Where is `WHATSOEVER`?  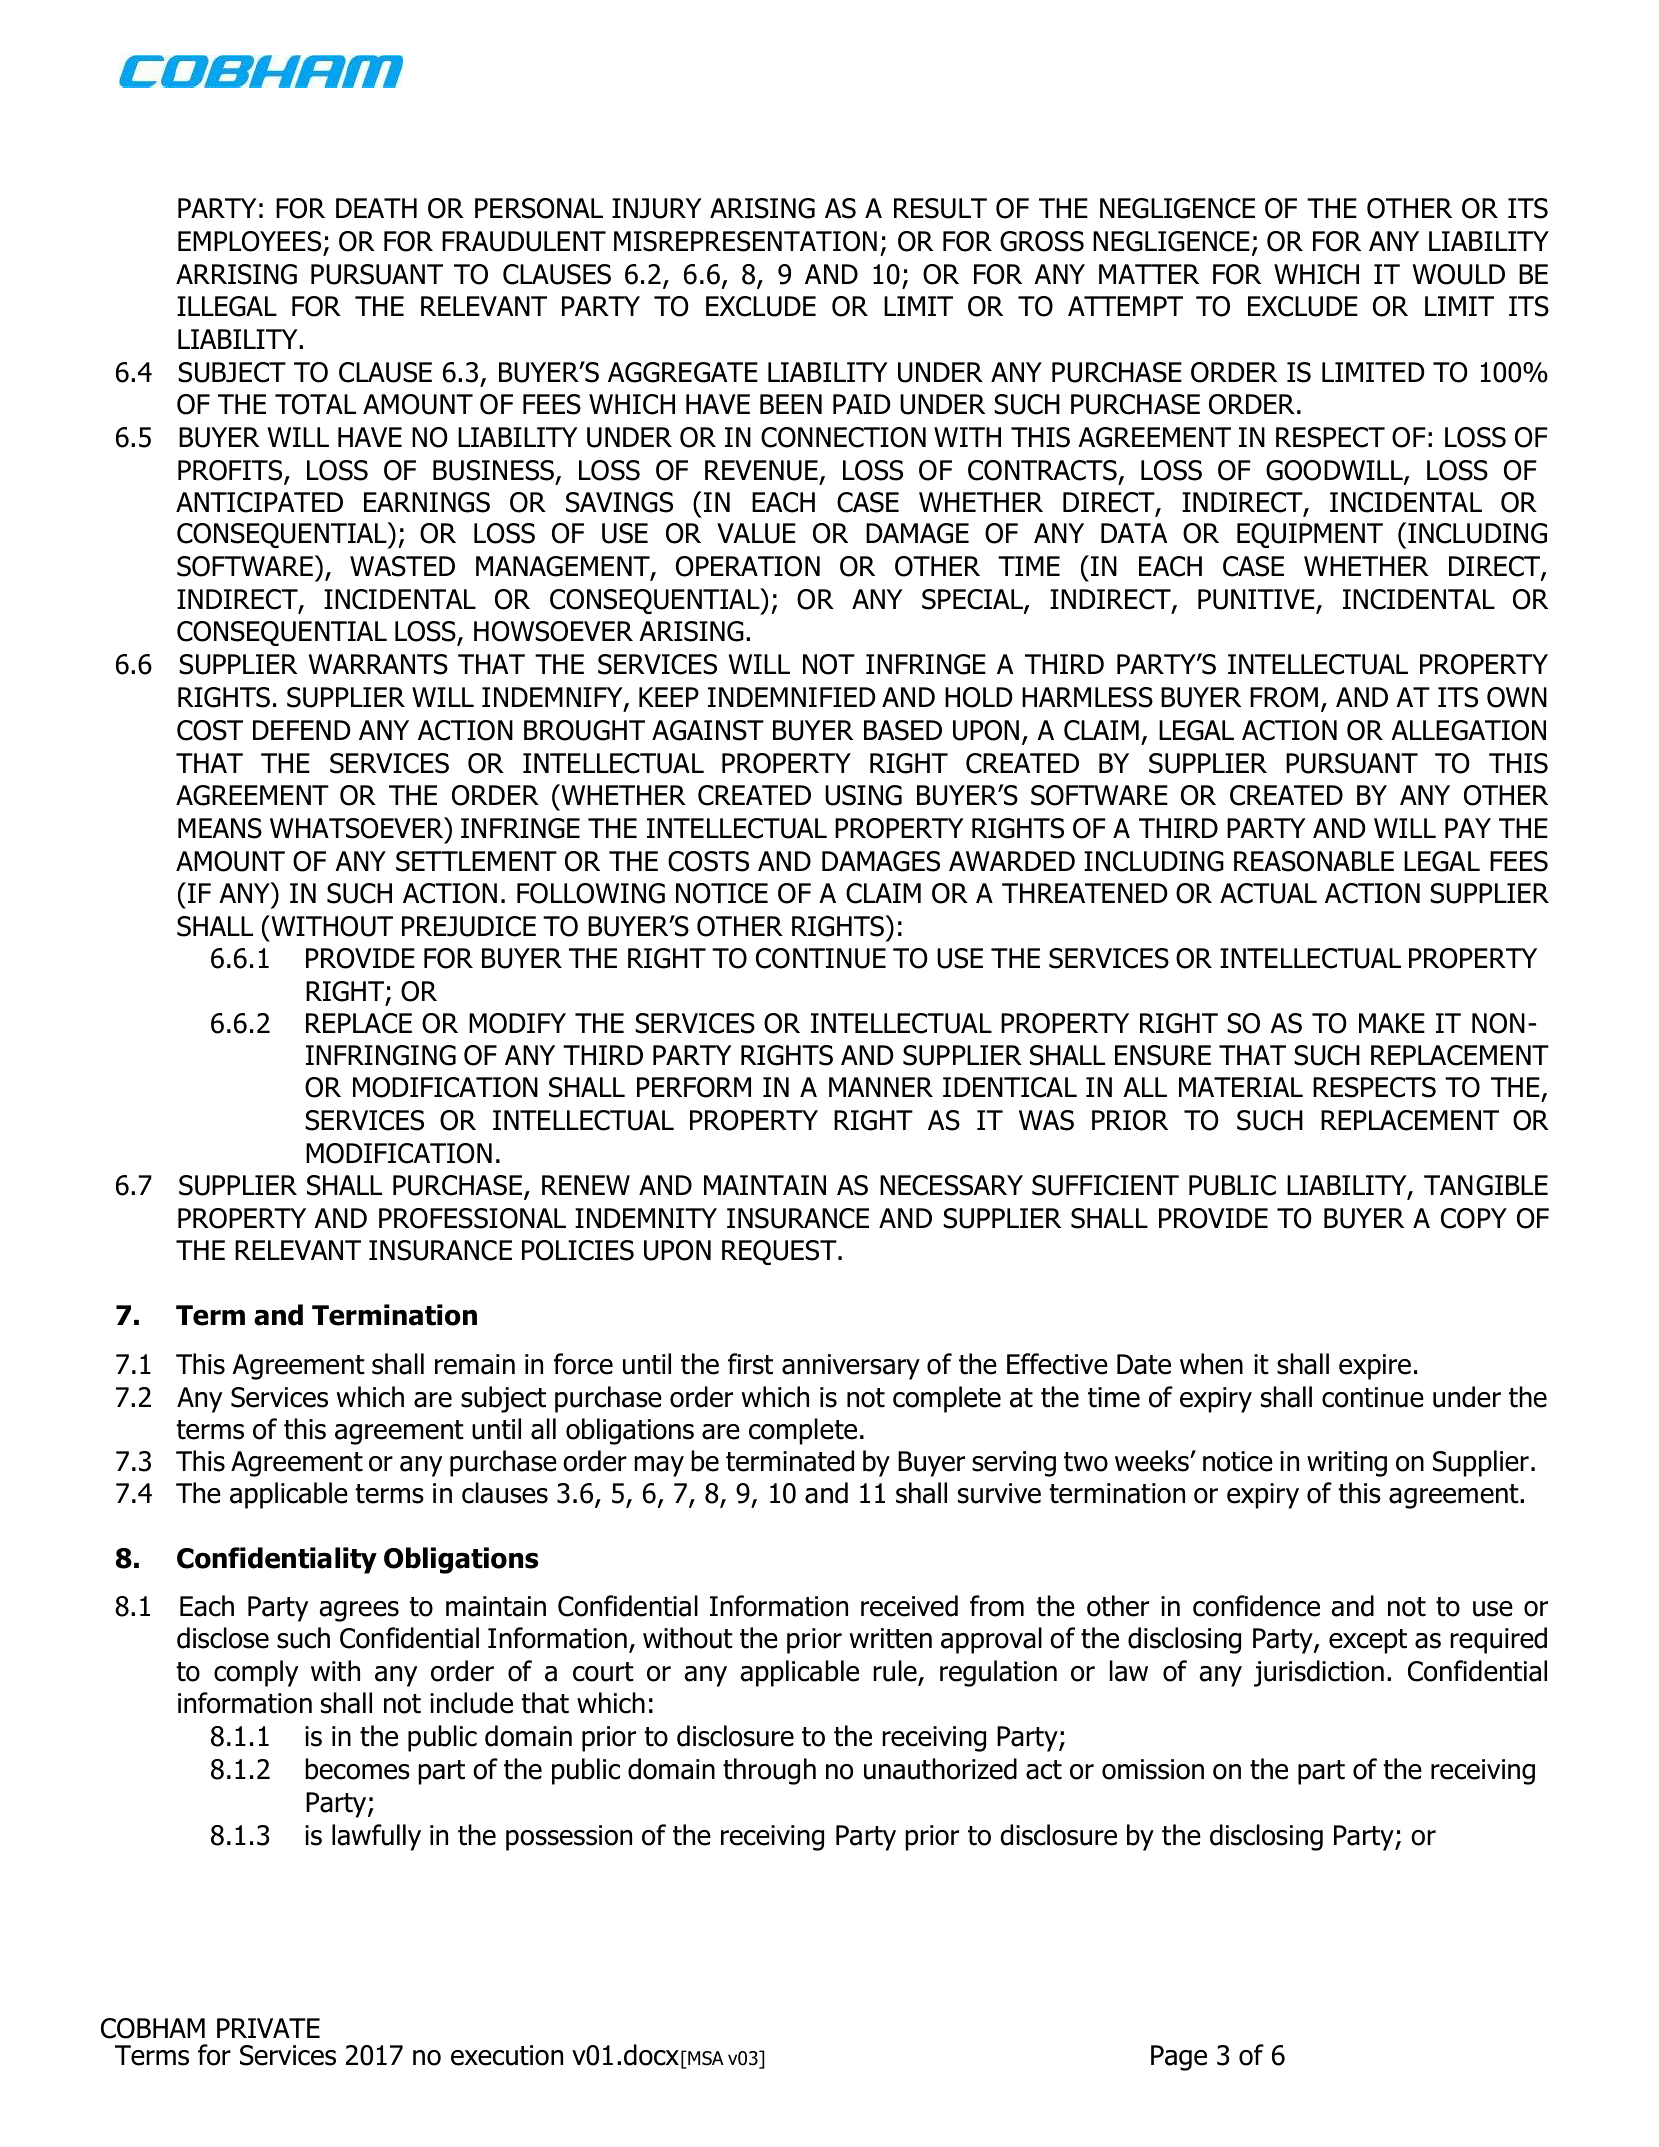 WHATSOEVER is located at coordinates (358, 828).
